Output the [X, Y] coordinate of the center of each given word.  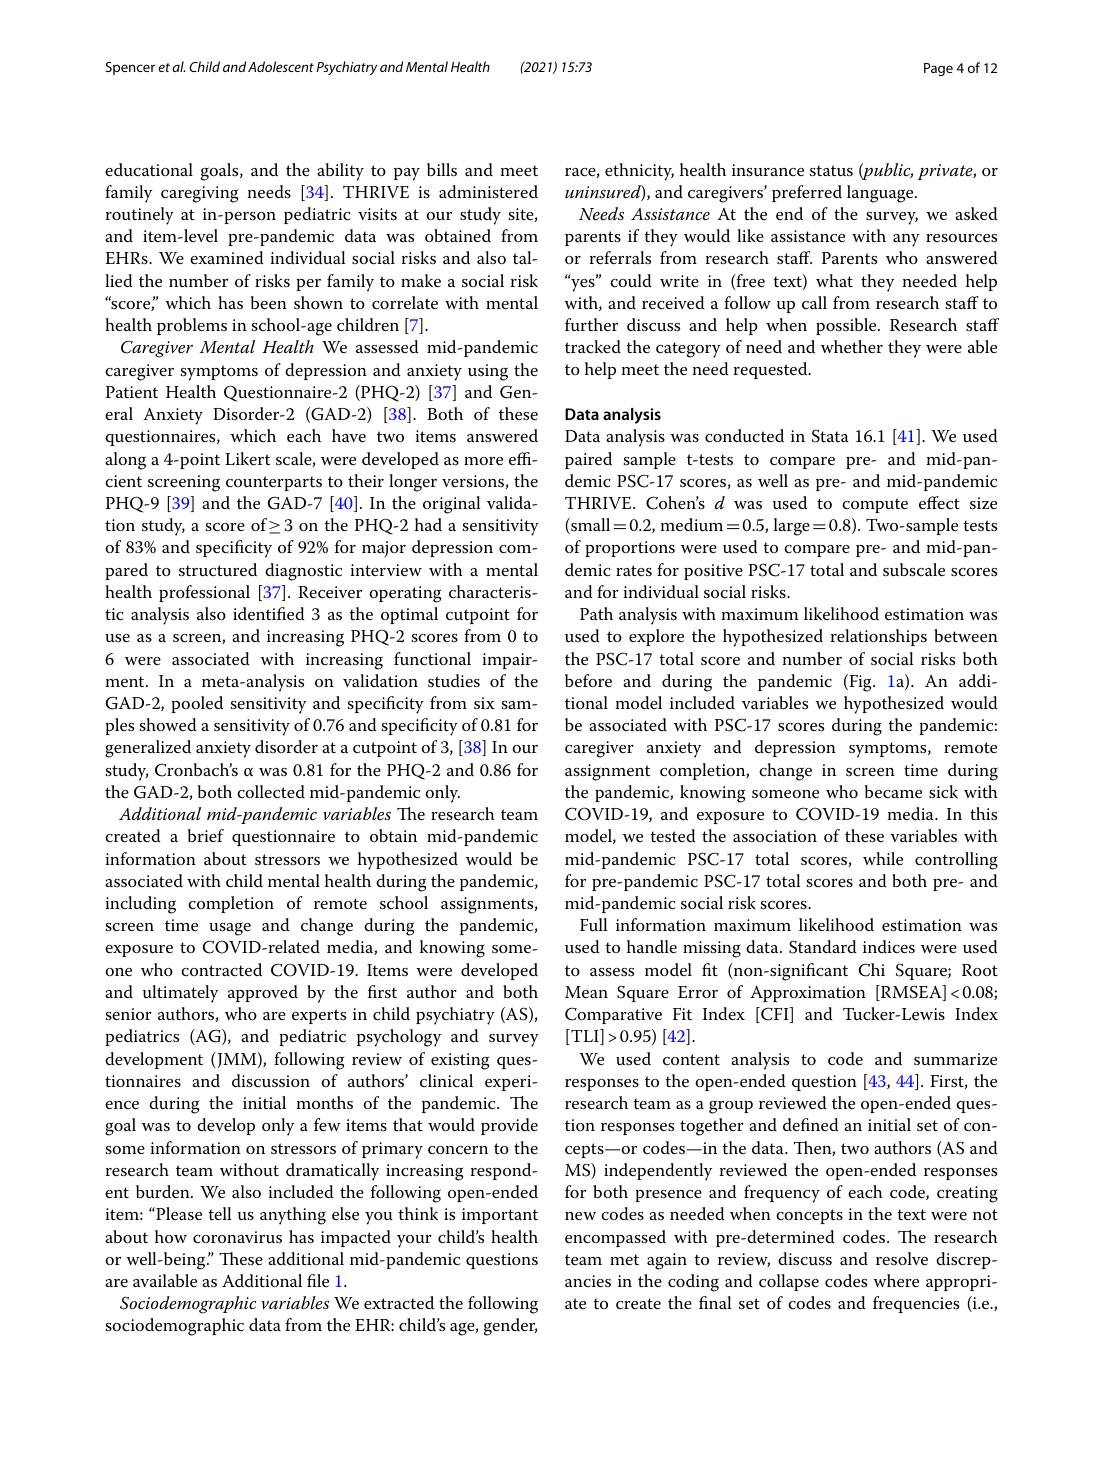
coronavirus [237, 1237]
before [588, 680]
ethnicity [639, 172]
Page [938, 69]
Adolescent [281, 66]
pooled [197, 704]
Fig [860, 683]
